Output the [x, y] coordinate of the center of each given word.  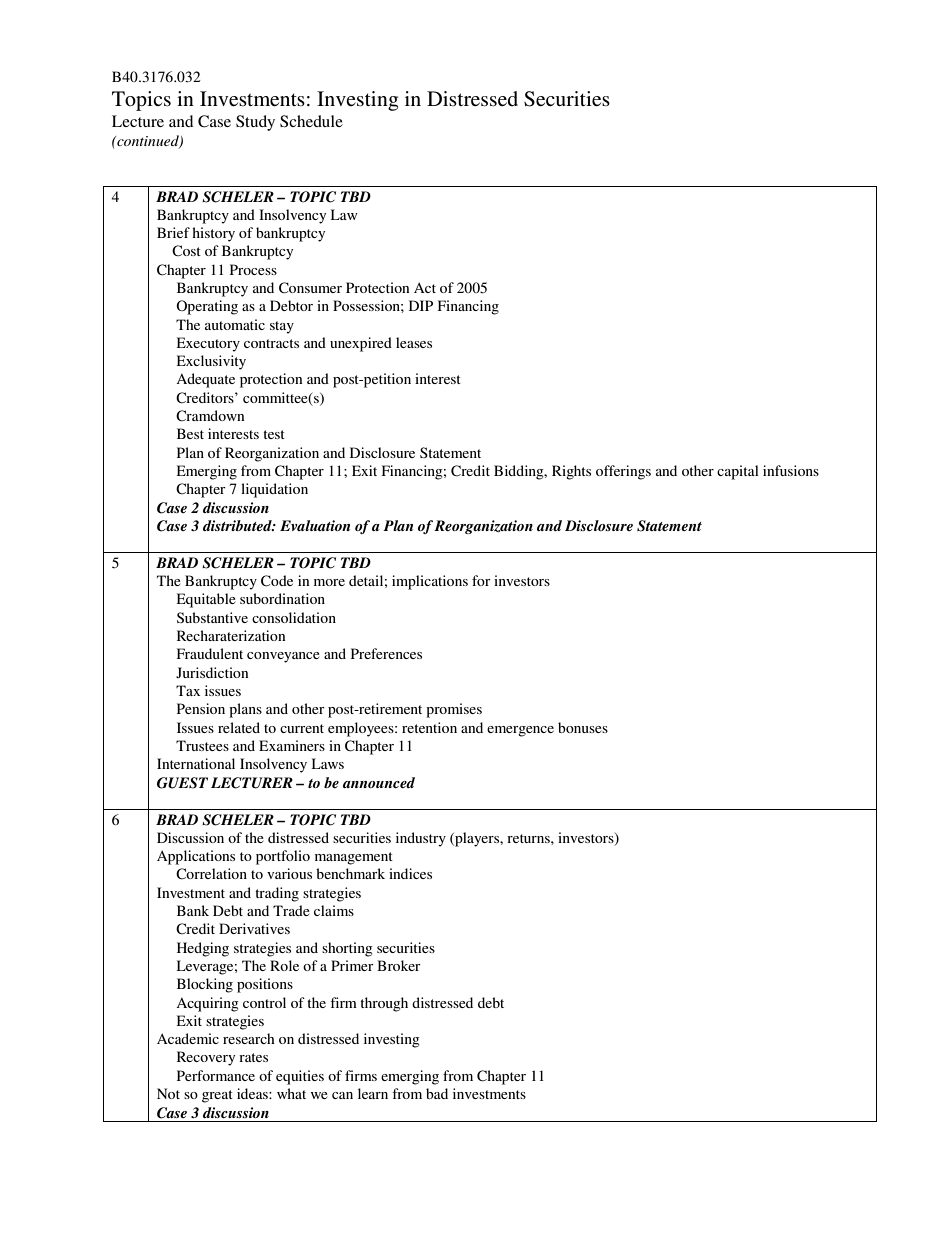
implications [430, 582]
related [239, 727]
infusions [791, 470]
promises [454, 710]
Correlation [211, 874]
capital [738, 472]
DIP [421, 305]
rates [253, 1057]
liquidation [274, 490]
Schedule [311, 121]
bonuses [583, 727]
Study [255, 123]
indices [410, 873]
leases [414, 342]
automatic [235, 324]
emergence [520, 731]
